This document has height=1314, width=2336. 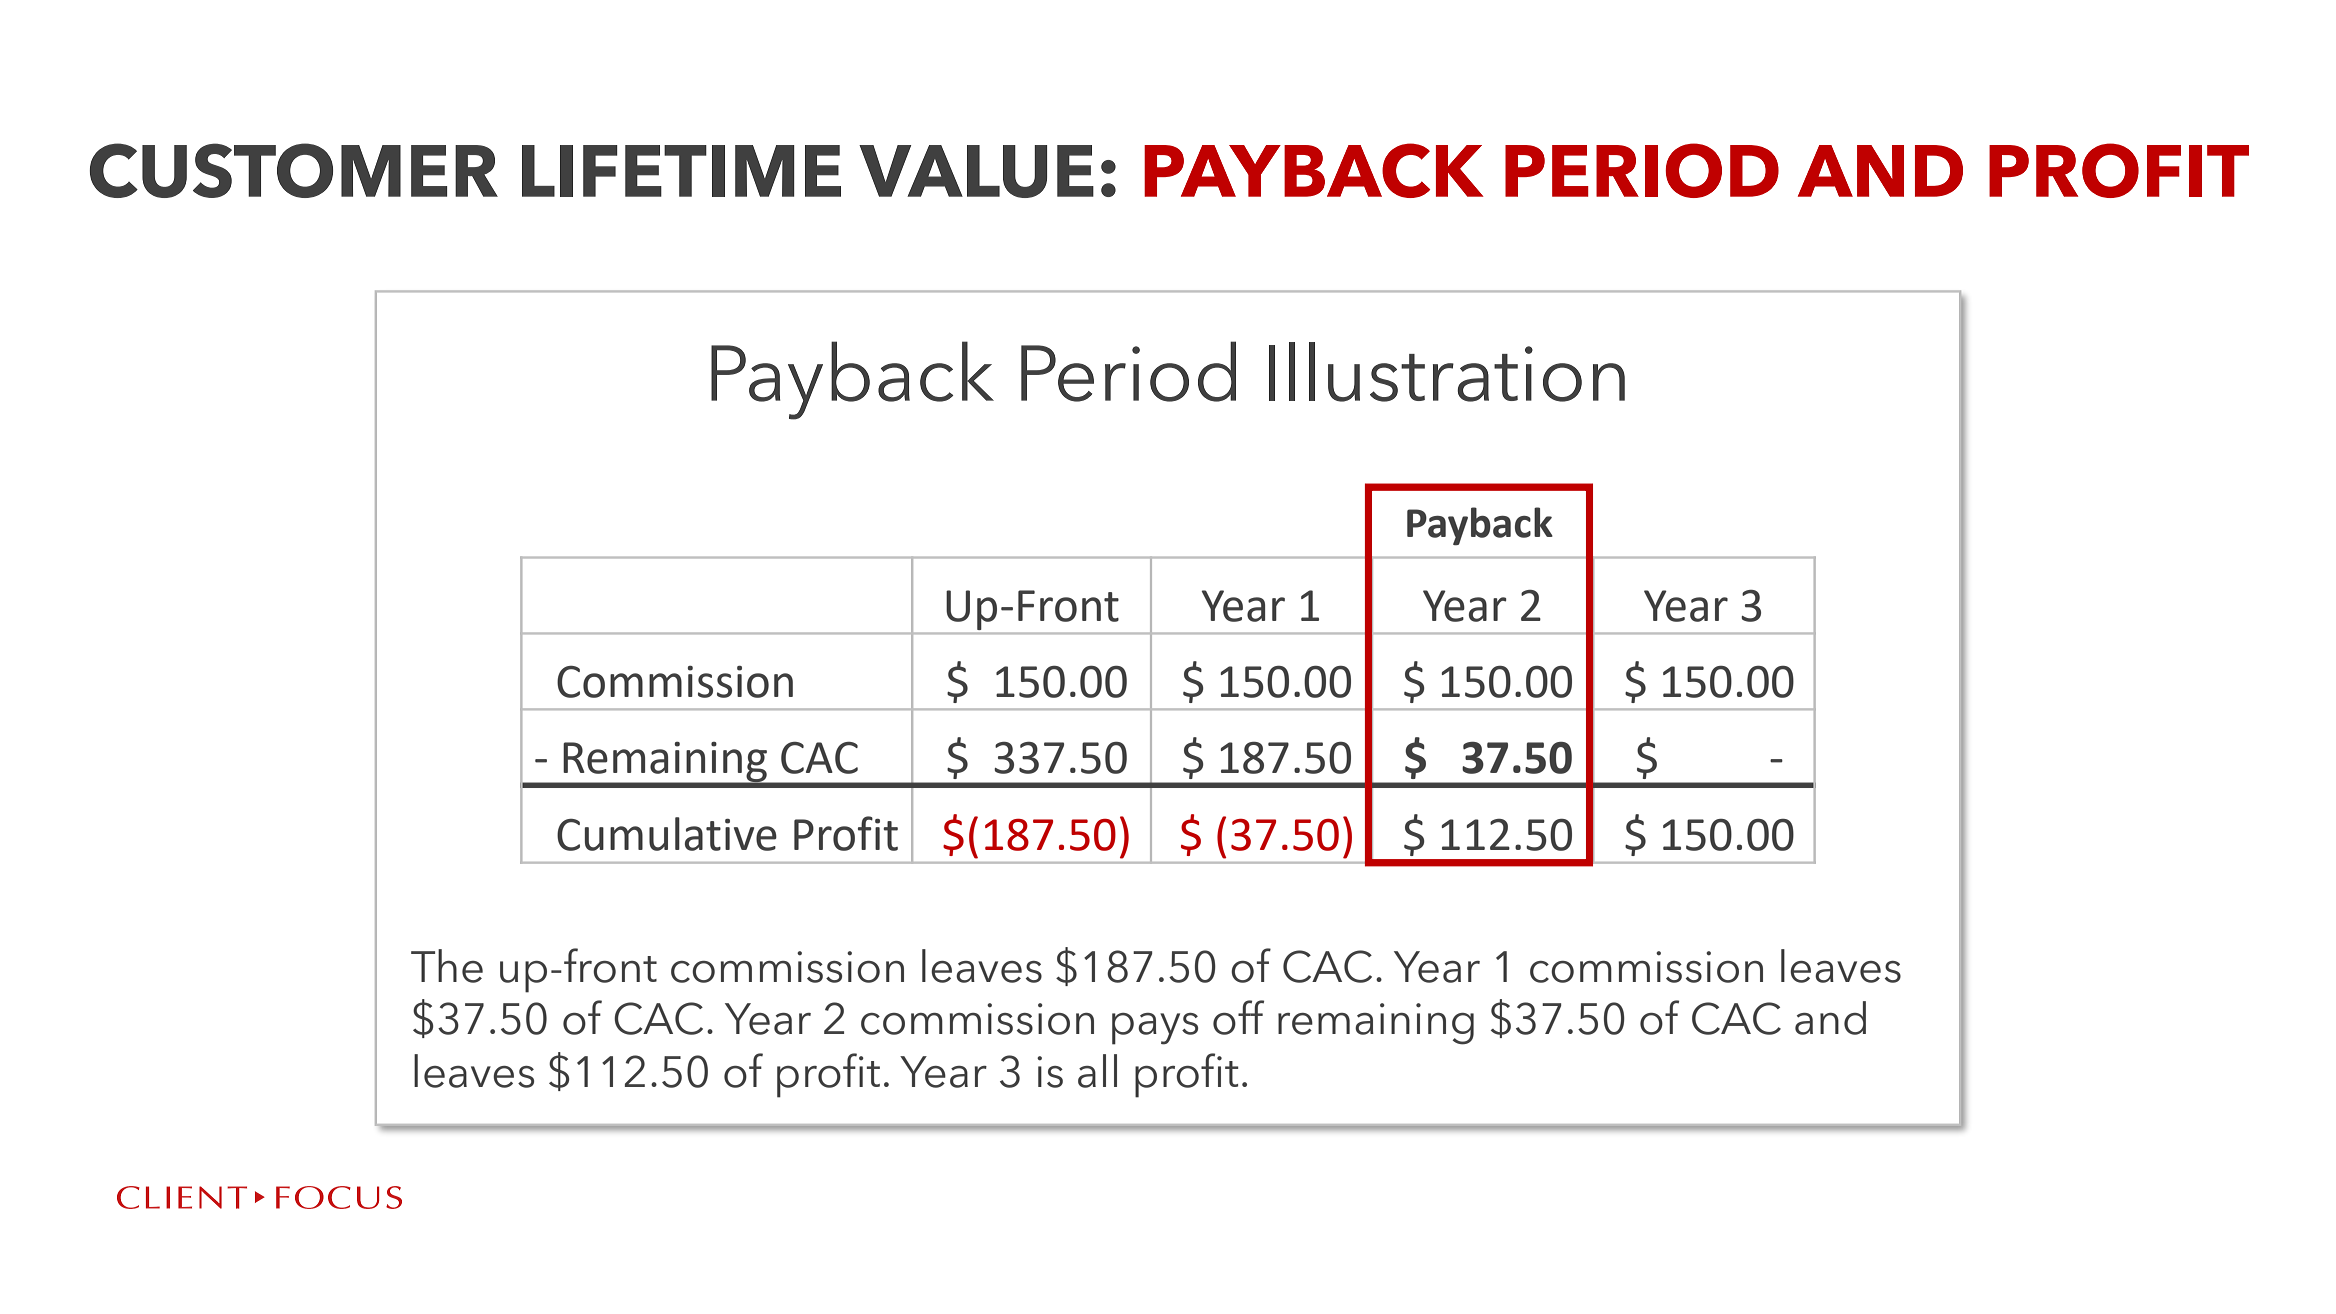 What do you see at coordinates (1447, 372) in the document?
I see `Illustration` at bounding box center [1447, 372].
